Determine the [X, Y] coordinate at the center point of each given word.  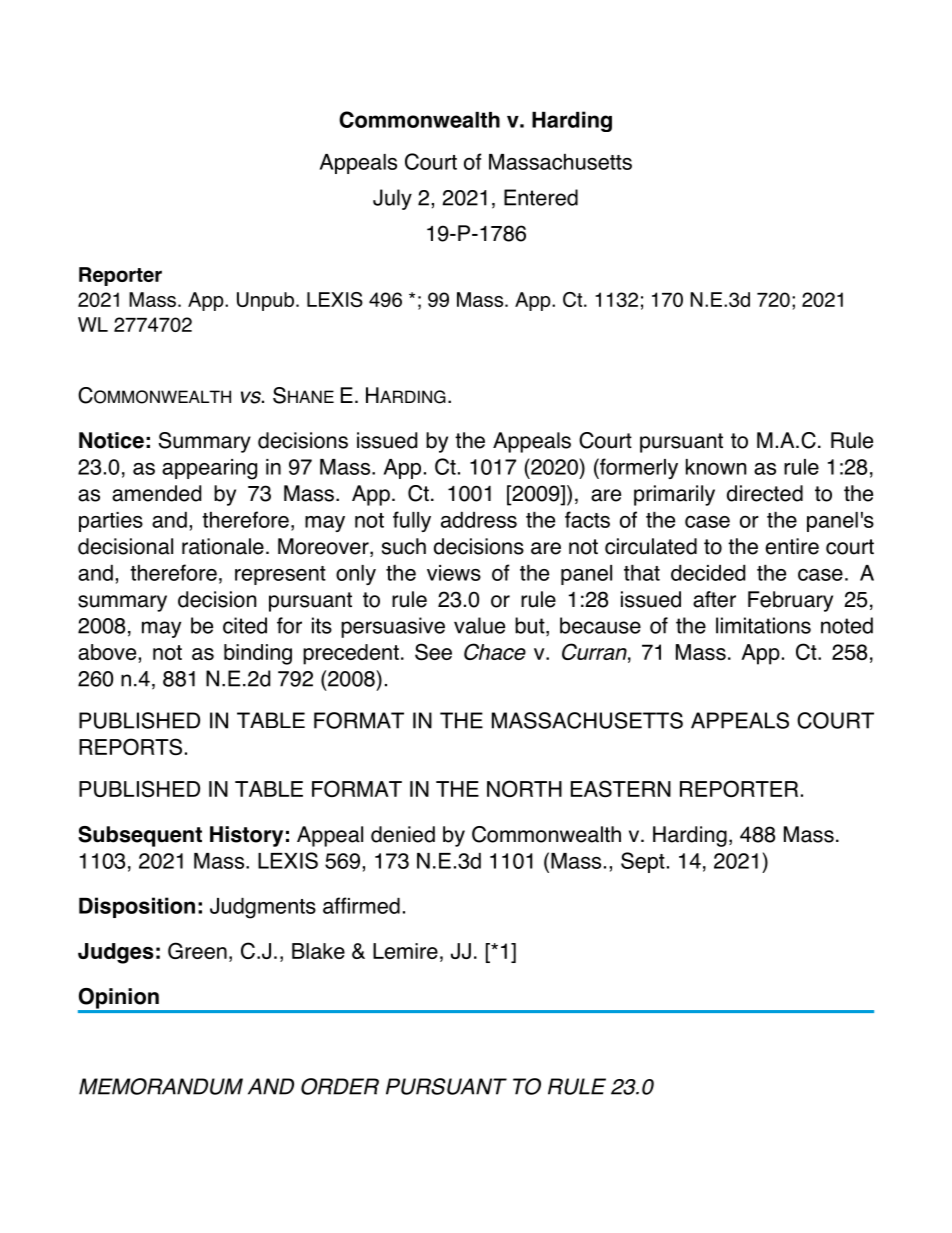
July [392, 199]
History [246, 836]
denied [403, 834]
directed [765, 493]
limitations [763, 625]
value [479, 625]
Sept [643, 862]
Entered [541, 197]
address [479, 520]
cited [245, 625]
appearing [209, 469]
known [716, 467]
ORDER [340, 1086]
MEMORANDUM [161, 1086]
